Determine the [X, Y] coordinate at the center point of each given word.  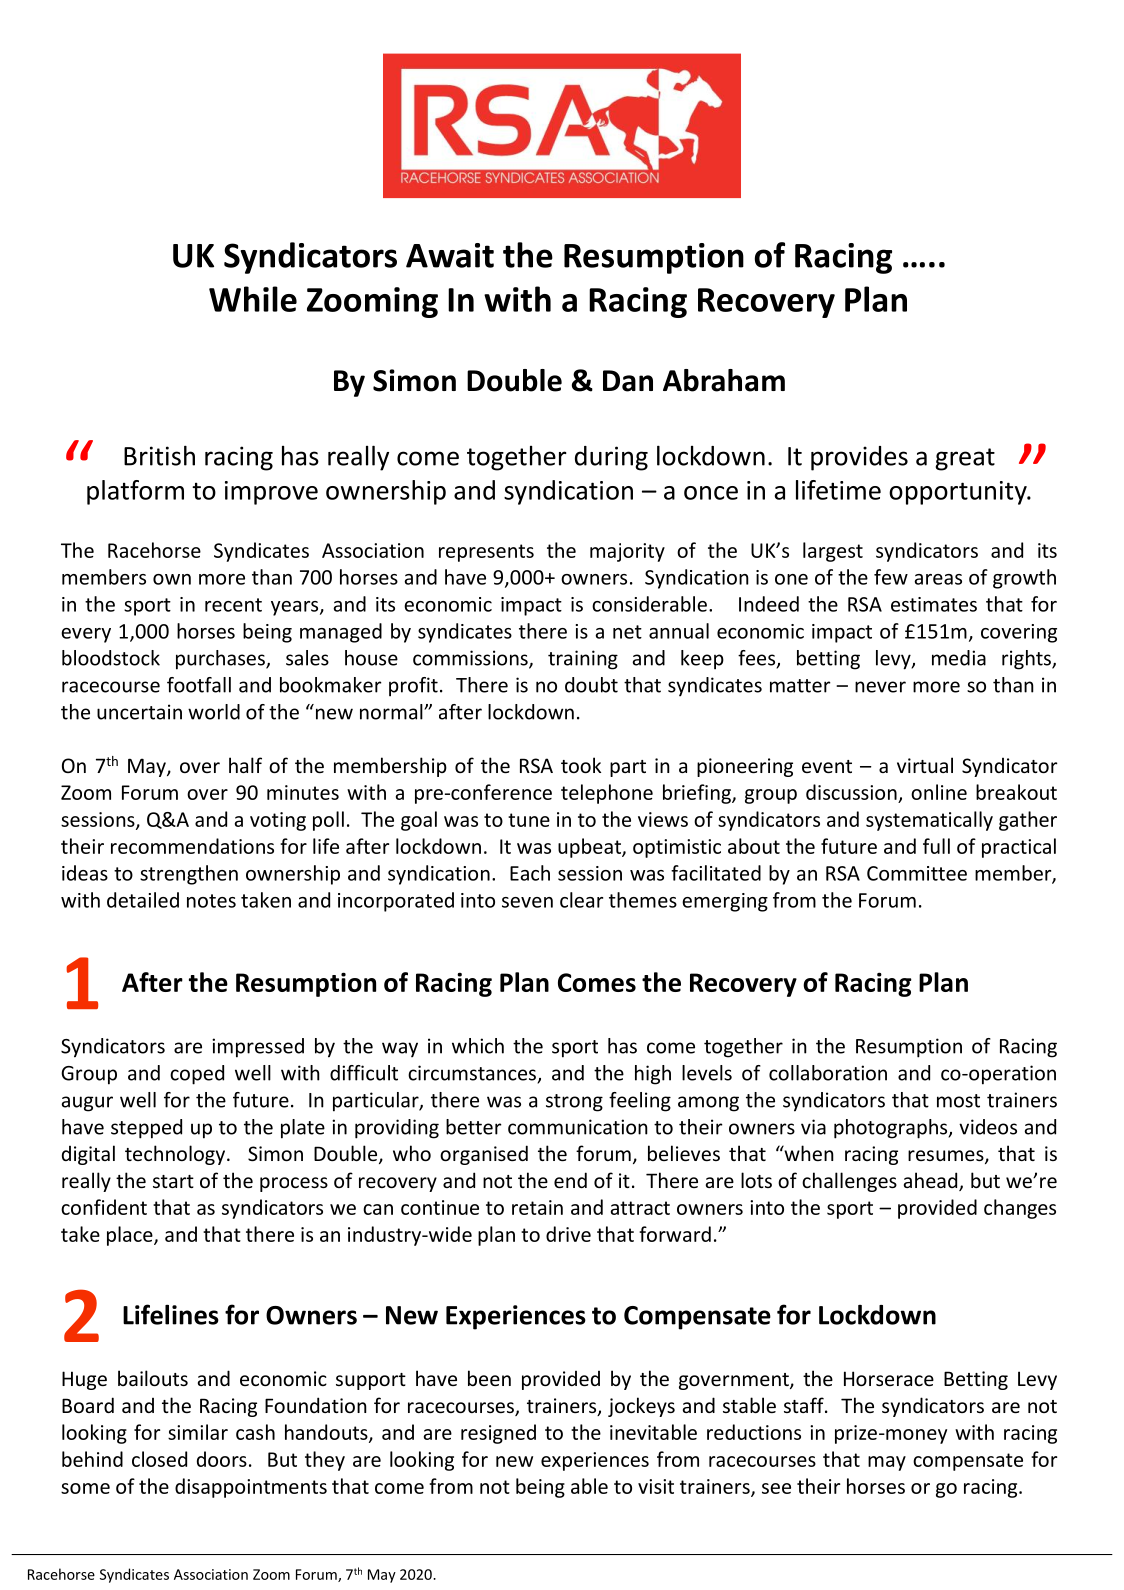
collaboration [828, 1073]
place [131, 1236]
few [891, 577]
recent [233, 605]
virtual [925, 765]
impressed [258, 1048]
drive [568, 1234]
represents [486, 553]
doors [222, 1459]
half [245, 765]
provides [859, 458]
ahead [932, 1181]
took [581, 765]
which [478, 1046]
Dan [628, 381]
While [253, 299]
